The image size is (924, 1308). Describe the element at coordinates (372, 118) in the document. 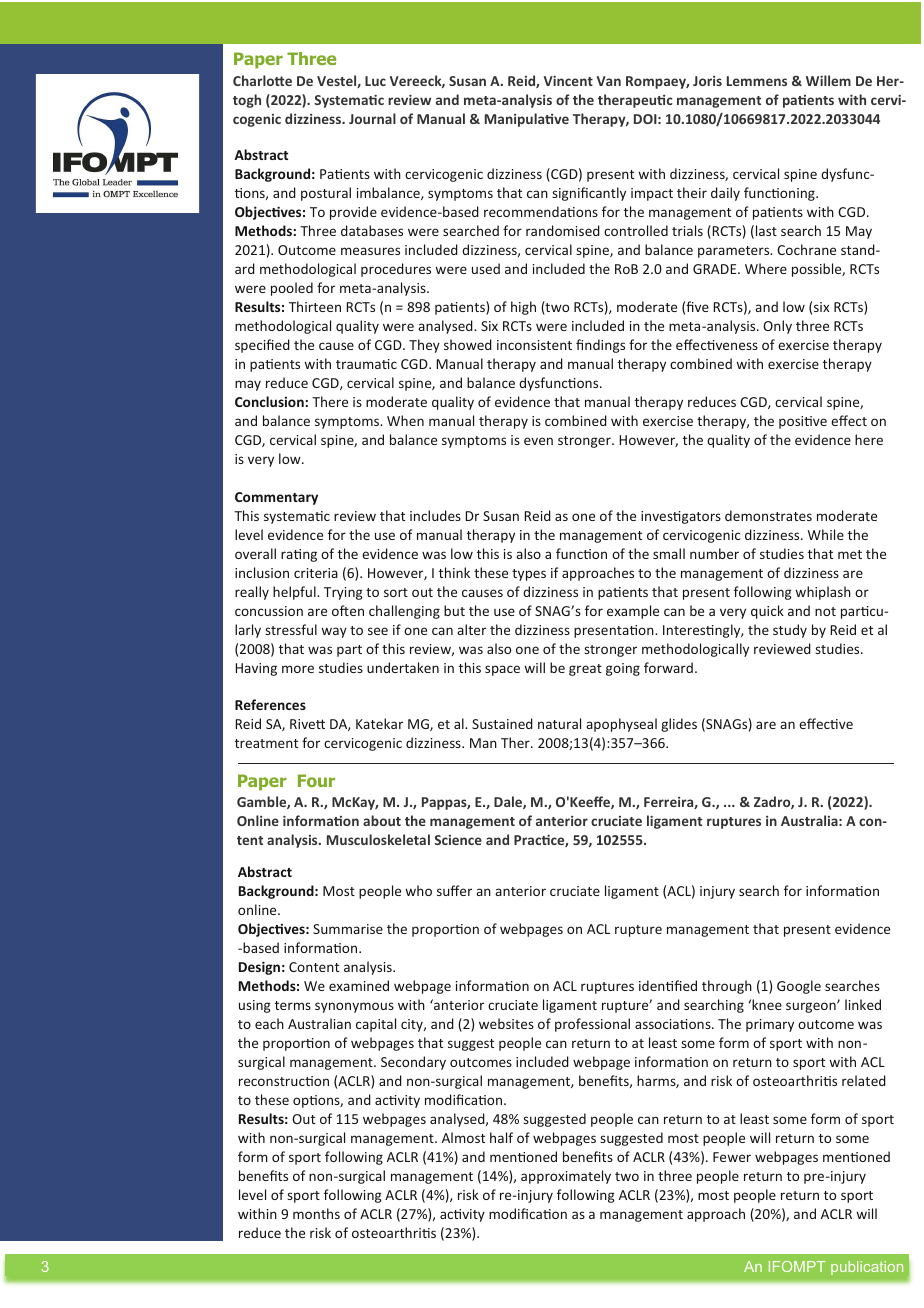

I see `Journal` at that location.
